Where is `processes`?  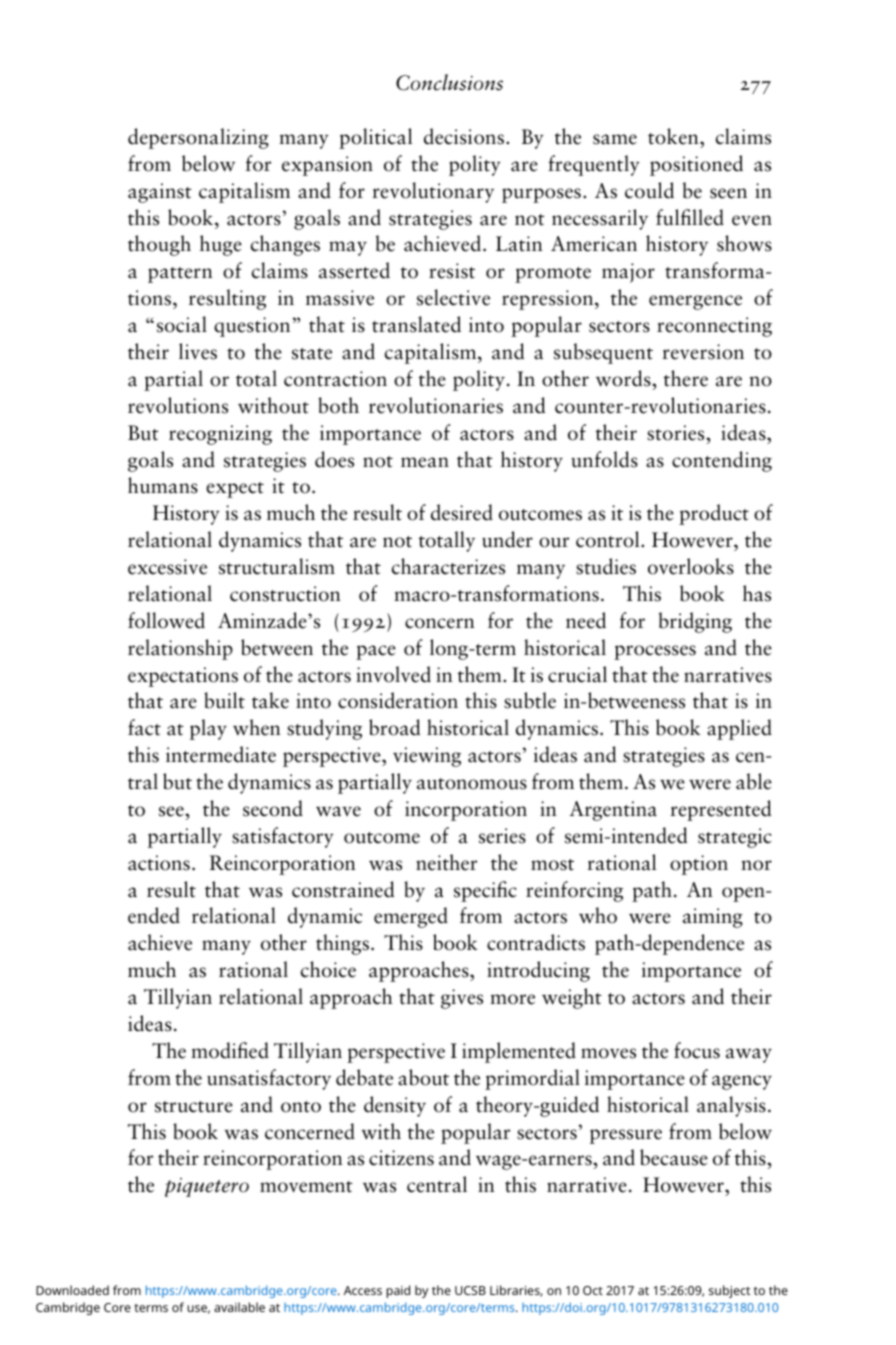
processes is located at coordinates (655, 652).
